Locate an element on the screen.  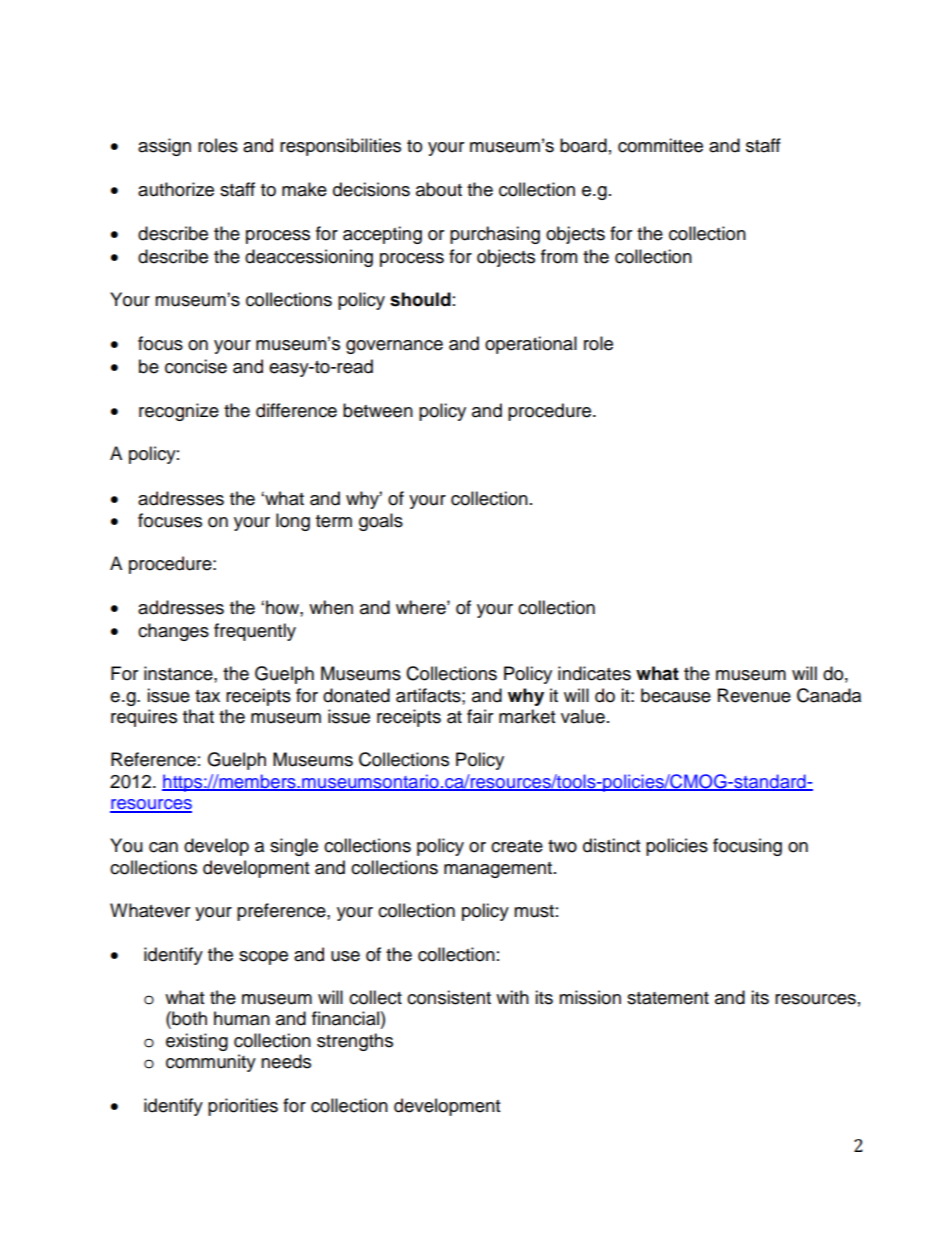
Revenue is located at coordinates (754, 695).
